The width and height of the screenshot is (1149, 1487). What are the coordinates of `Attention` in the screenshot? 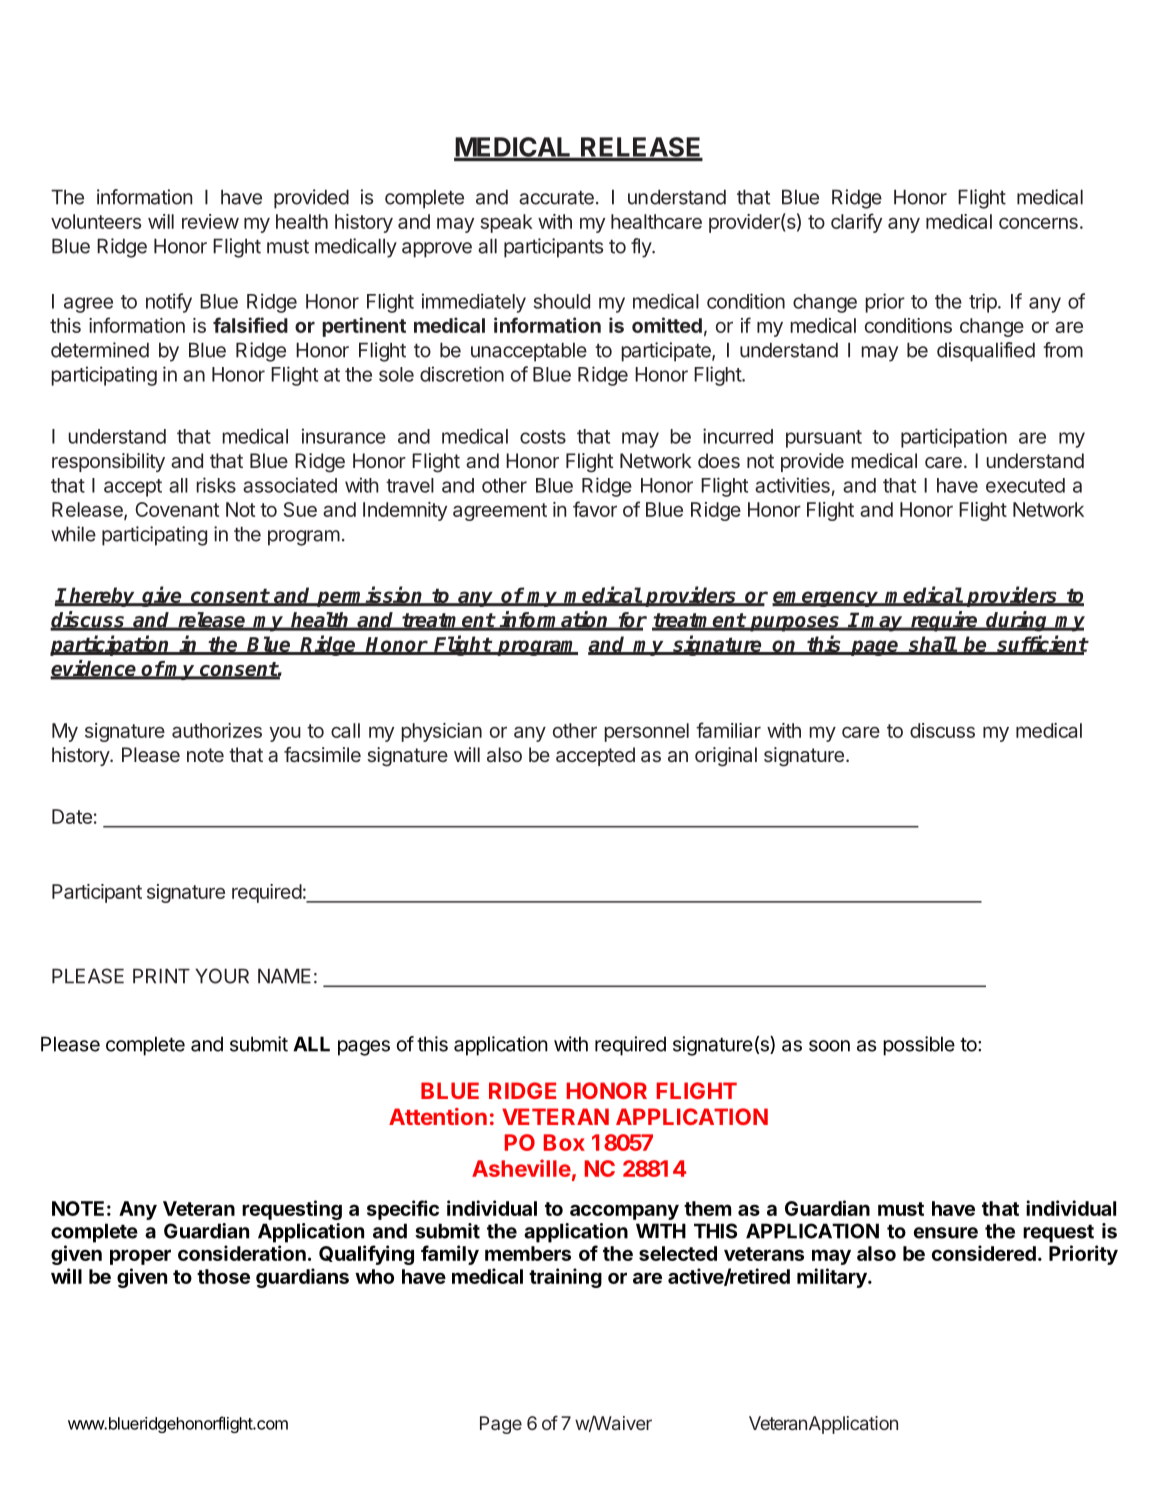 It's located at (438, 1116).
